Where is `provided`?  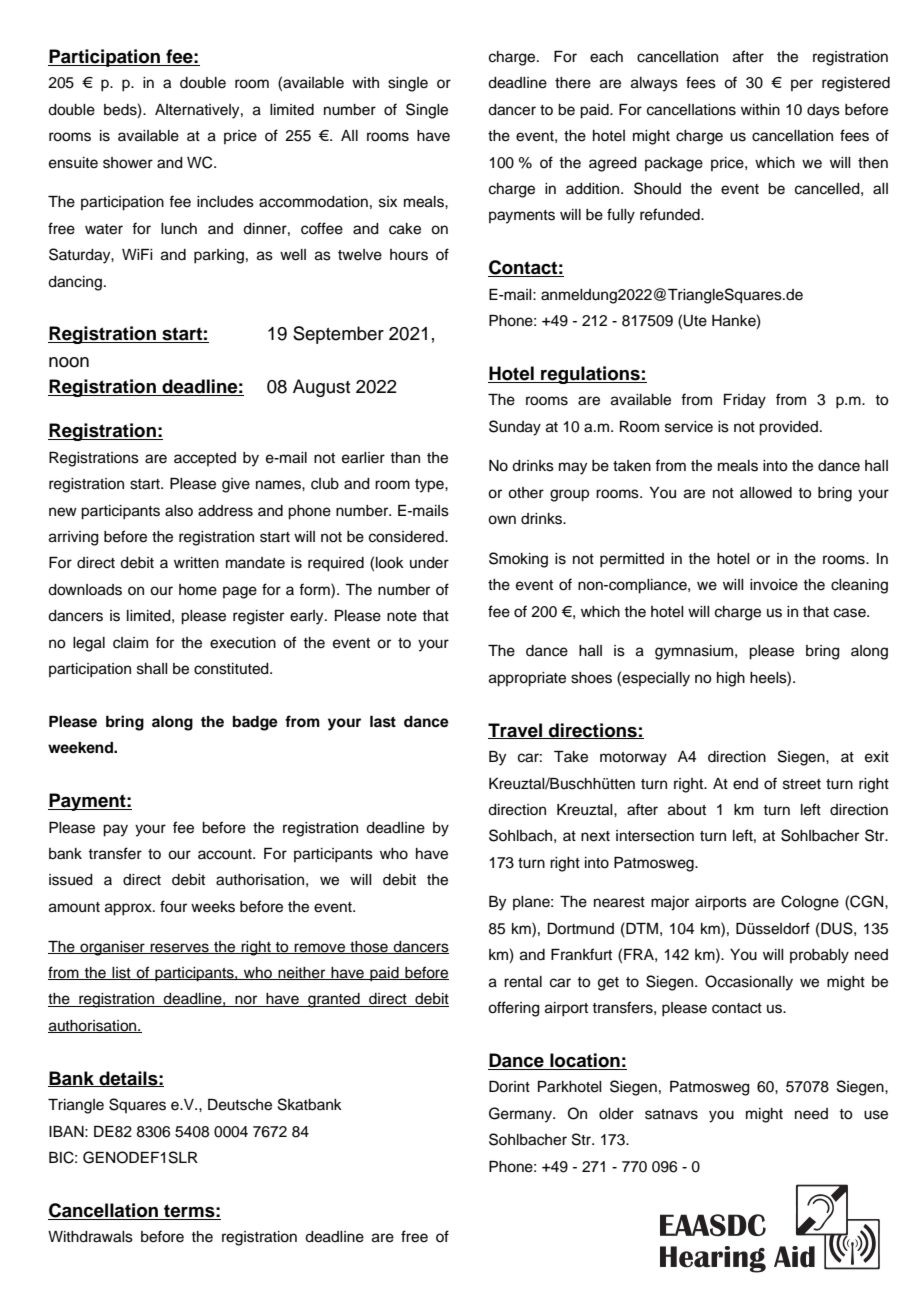 provided is located at coordinates (788, 428).
